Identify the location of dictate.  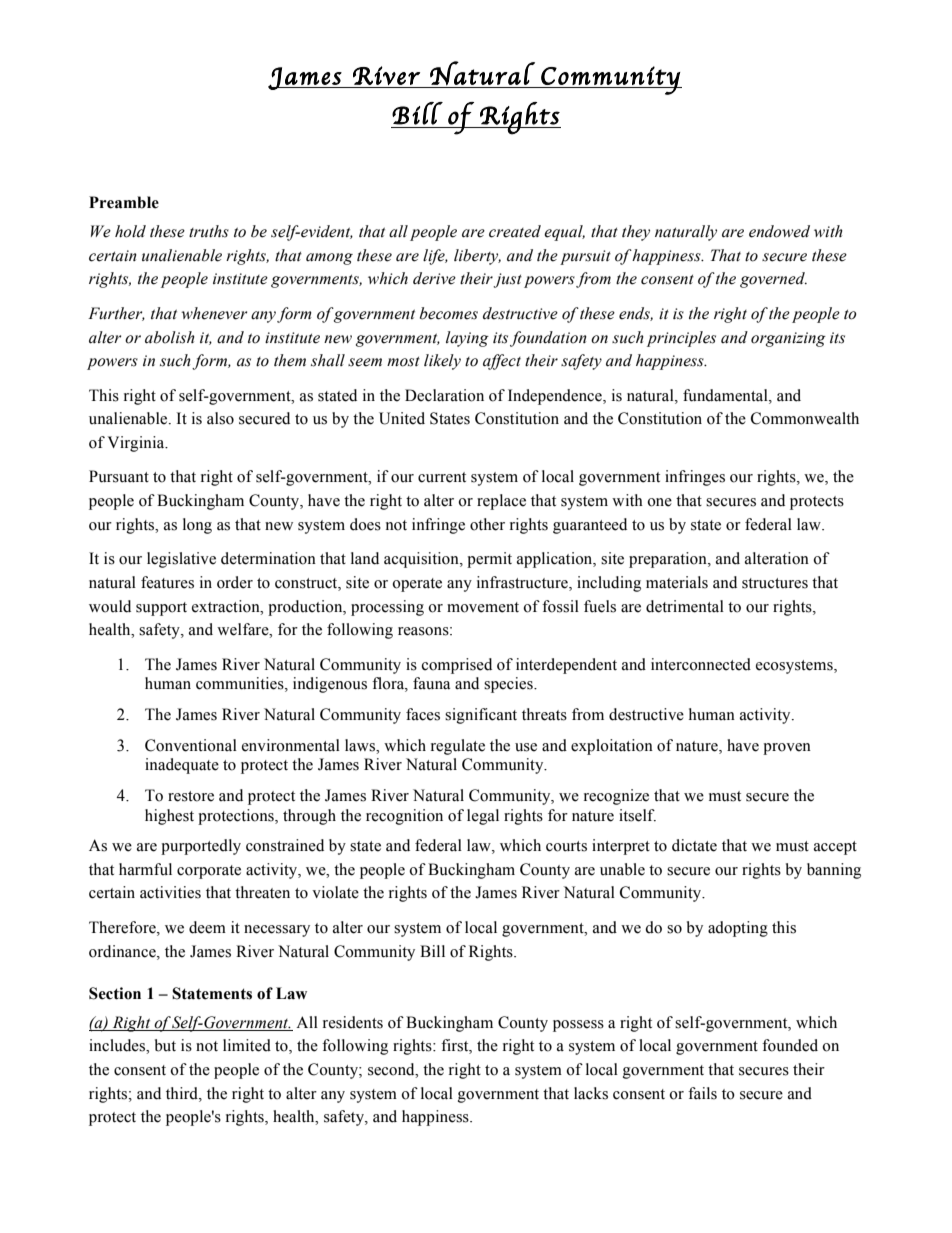
(694, 845).
